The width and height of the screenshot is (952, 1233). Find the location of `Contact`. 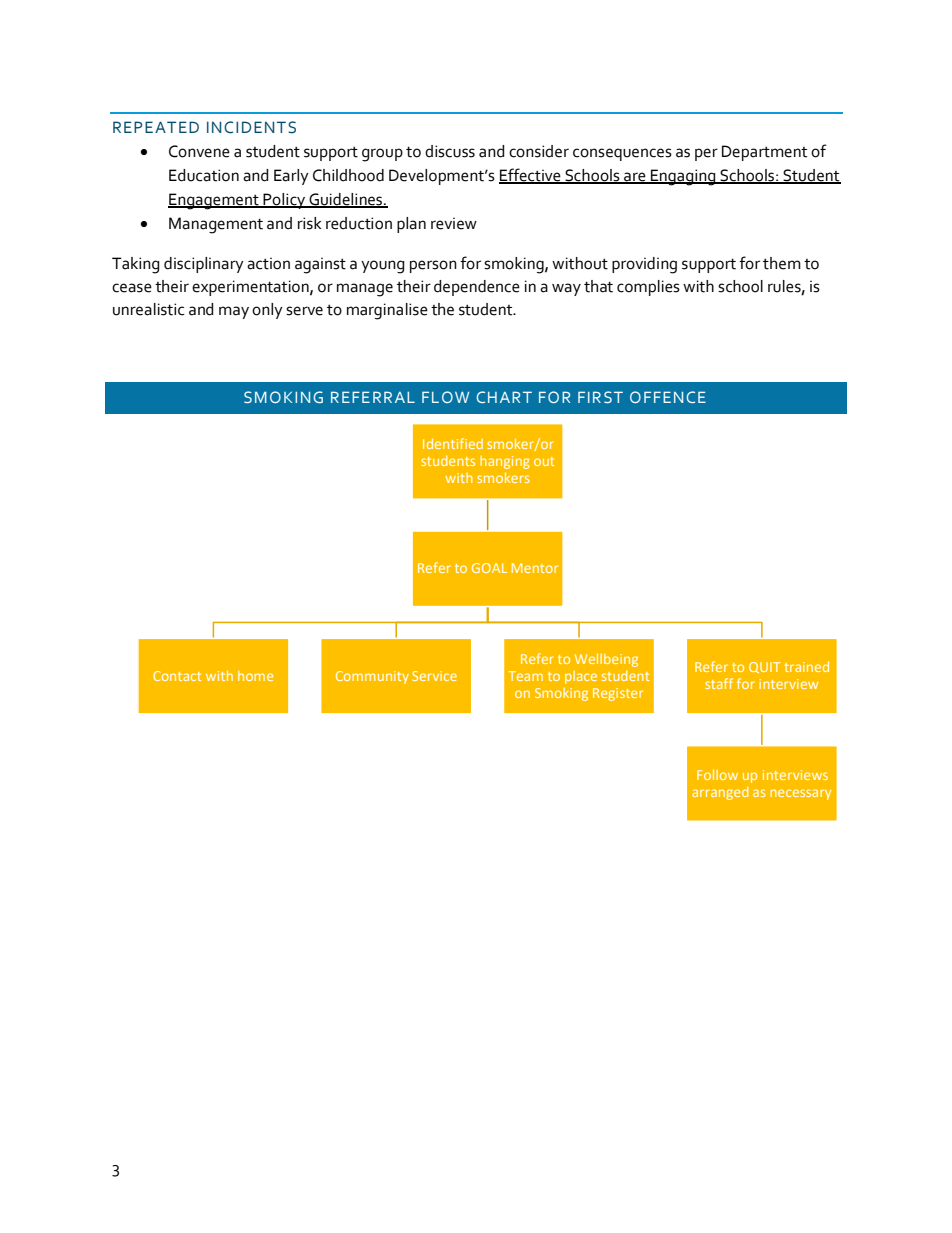

Contact is located at coordinates (177, 676).
